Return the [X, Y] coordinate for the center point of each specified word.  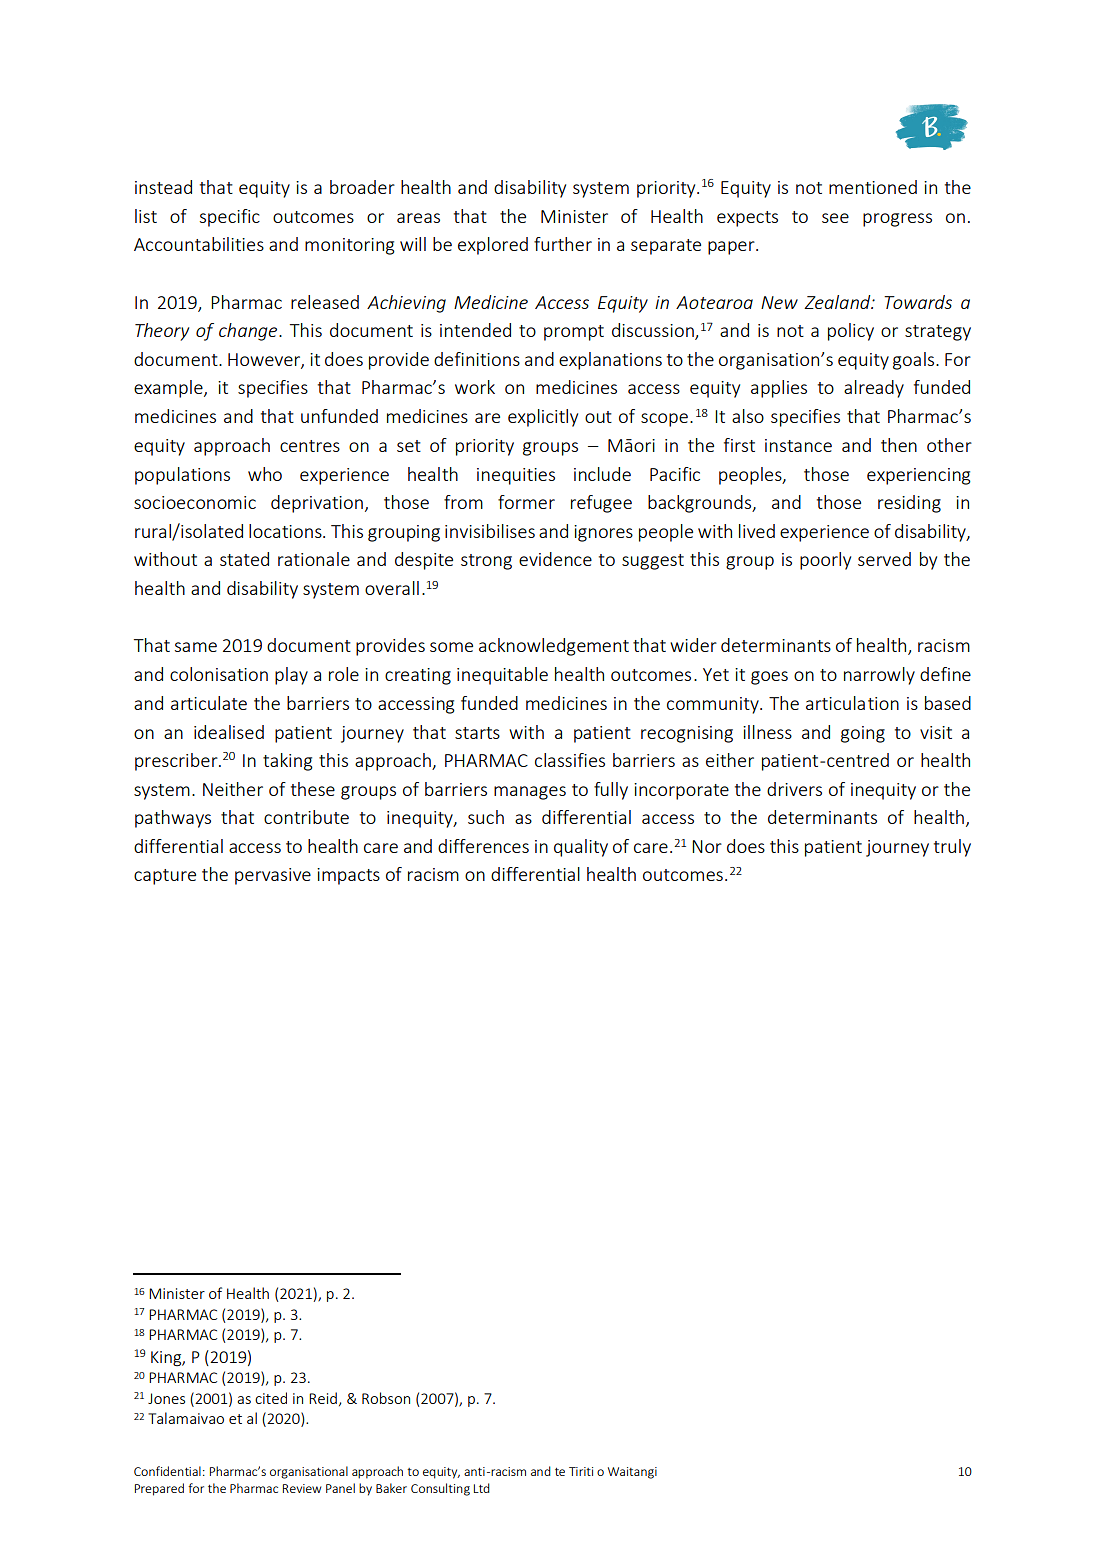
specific [229, 218]
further [563, 244]
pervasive [273, 876]
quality [581, 848]
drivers [794, 789]
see [835, 218]
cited [271, 1398]
